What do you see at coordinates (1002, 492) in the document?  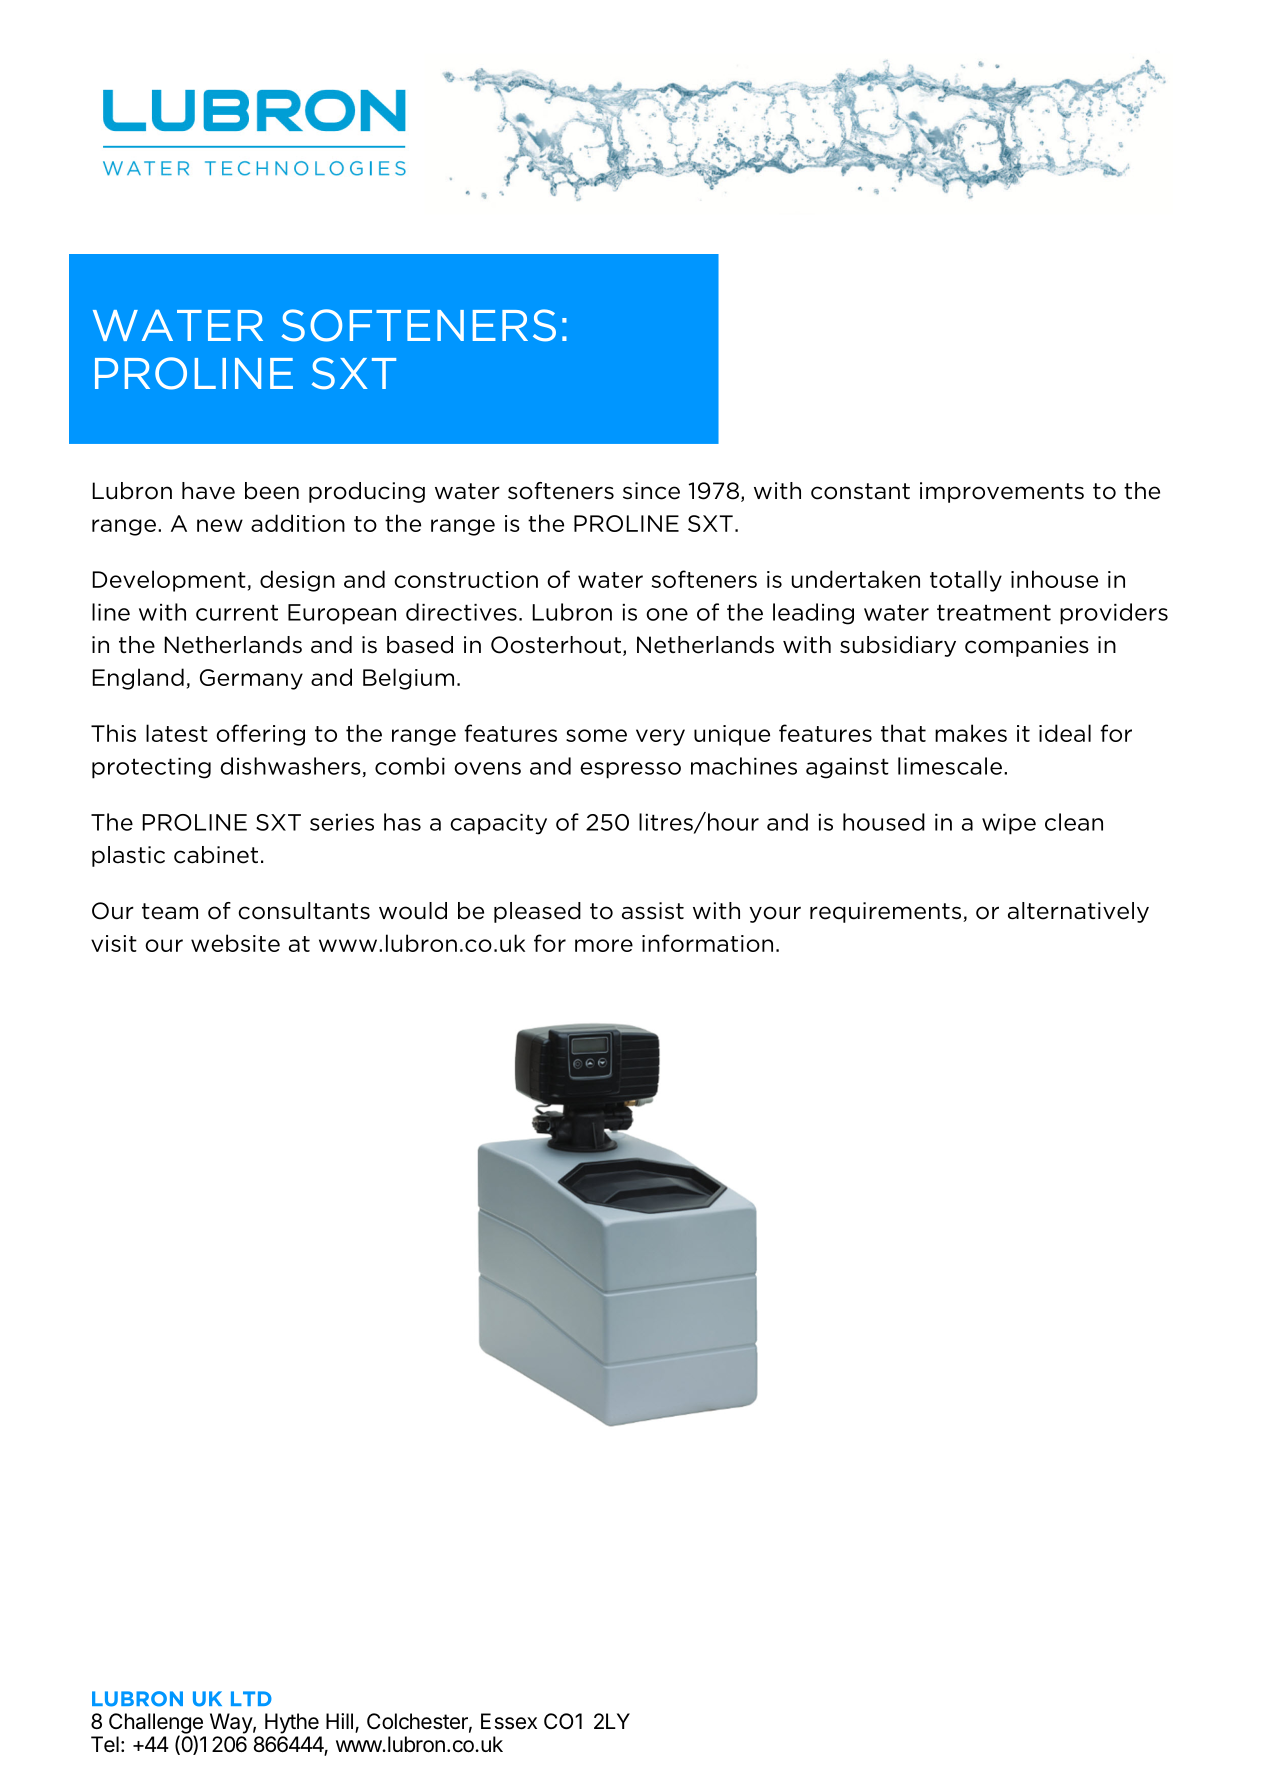 I see `improvements` at bounding box center [1002, 492].
